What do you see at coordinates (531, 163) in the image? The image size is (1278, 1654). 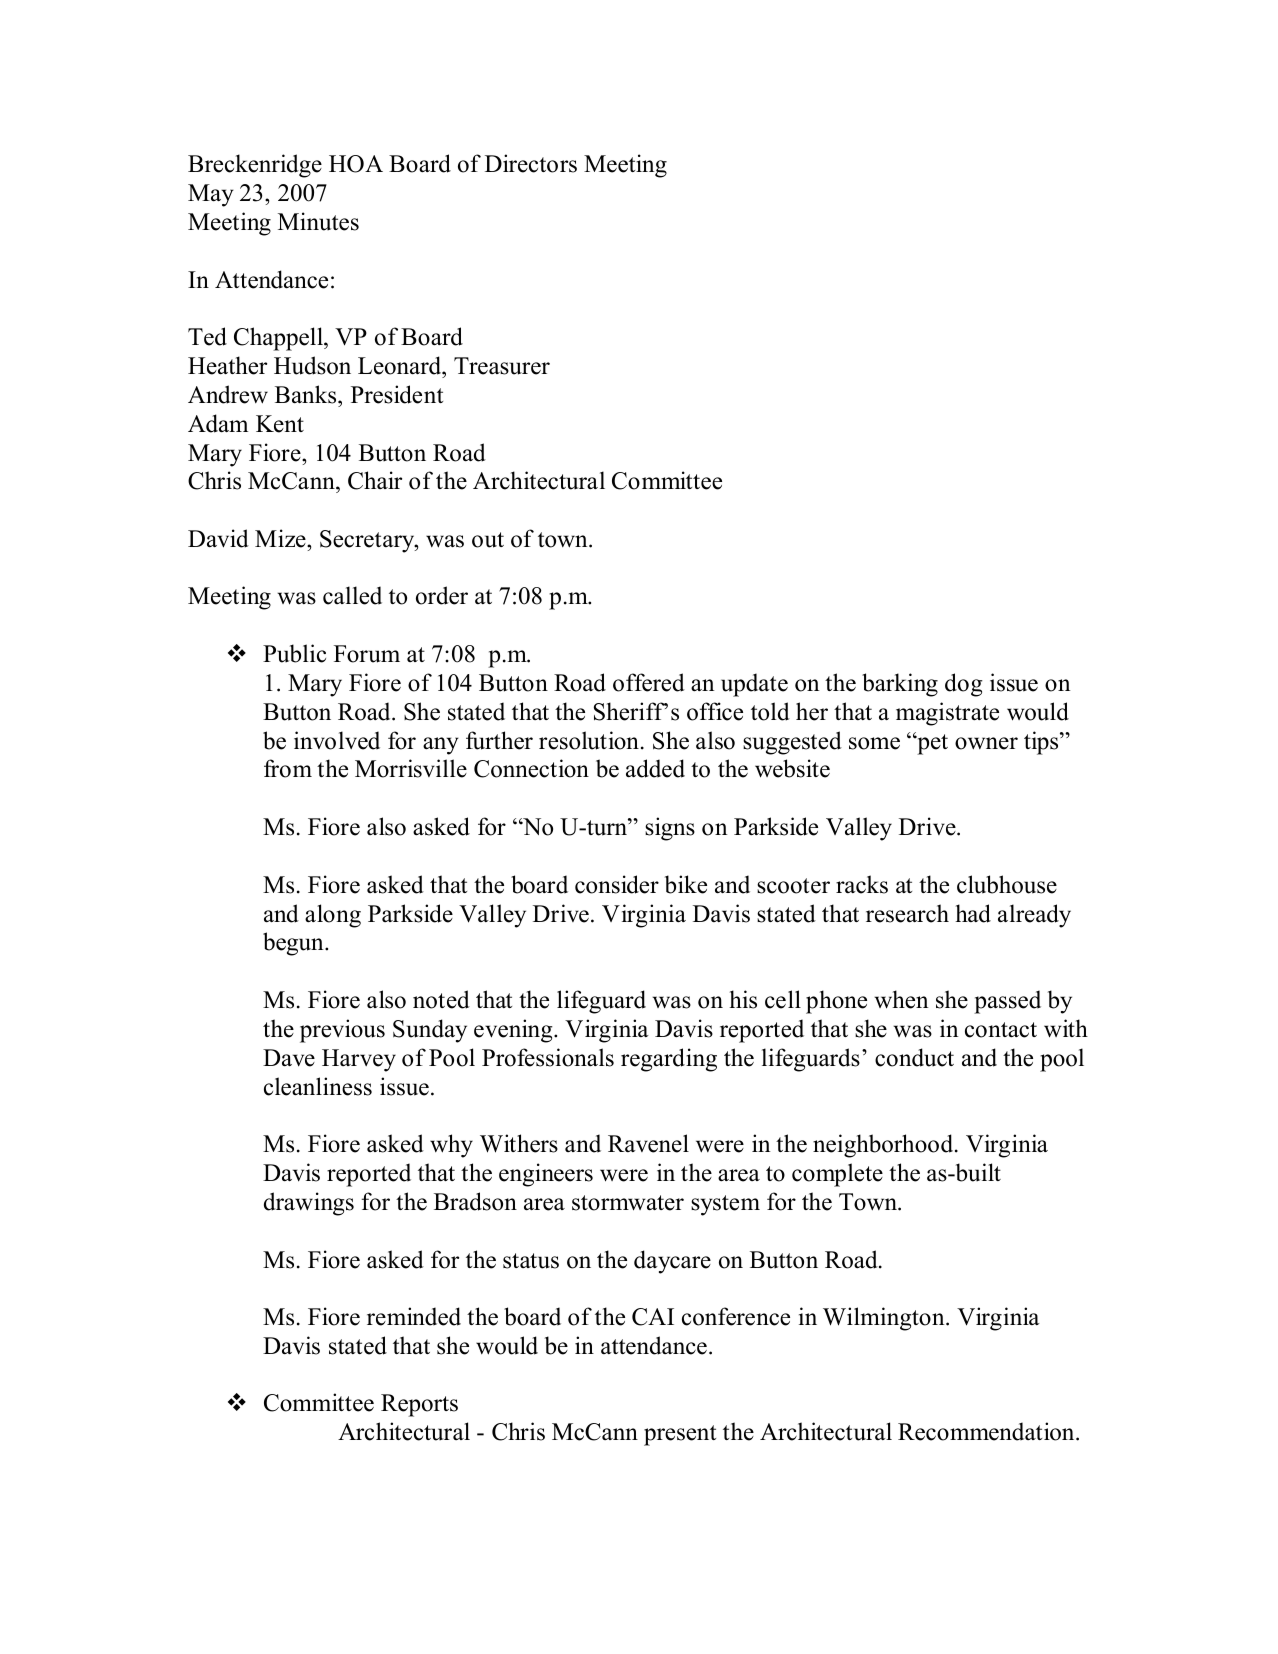 I see `Directors` at bounding box center [531, 163].
